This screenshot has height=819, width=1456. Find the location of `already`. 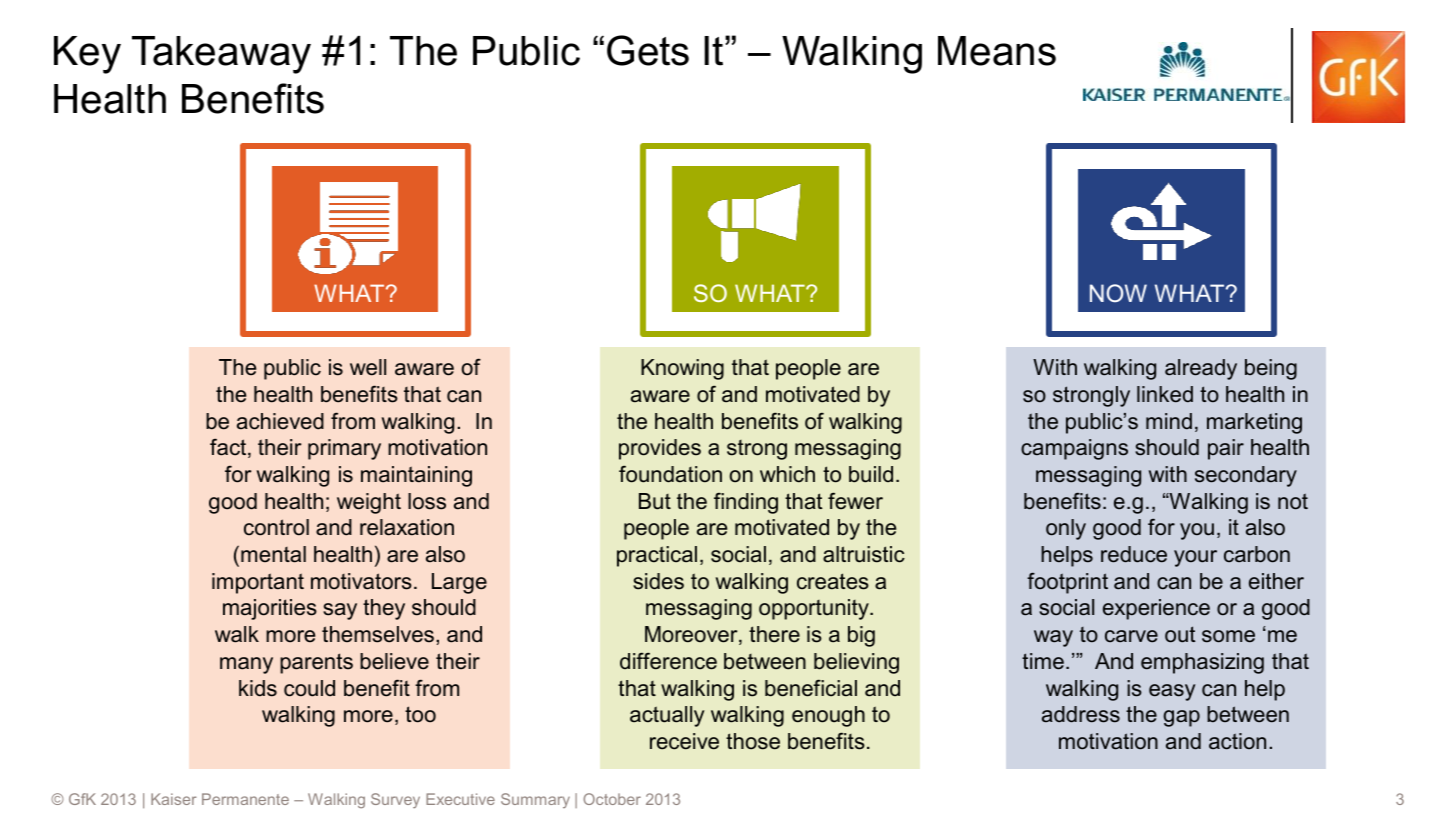

already is located at coordinates (1201, 369).
